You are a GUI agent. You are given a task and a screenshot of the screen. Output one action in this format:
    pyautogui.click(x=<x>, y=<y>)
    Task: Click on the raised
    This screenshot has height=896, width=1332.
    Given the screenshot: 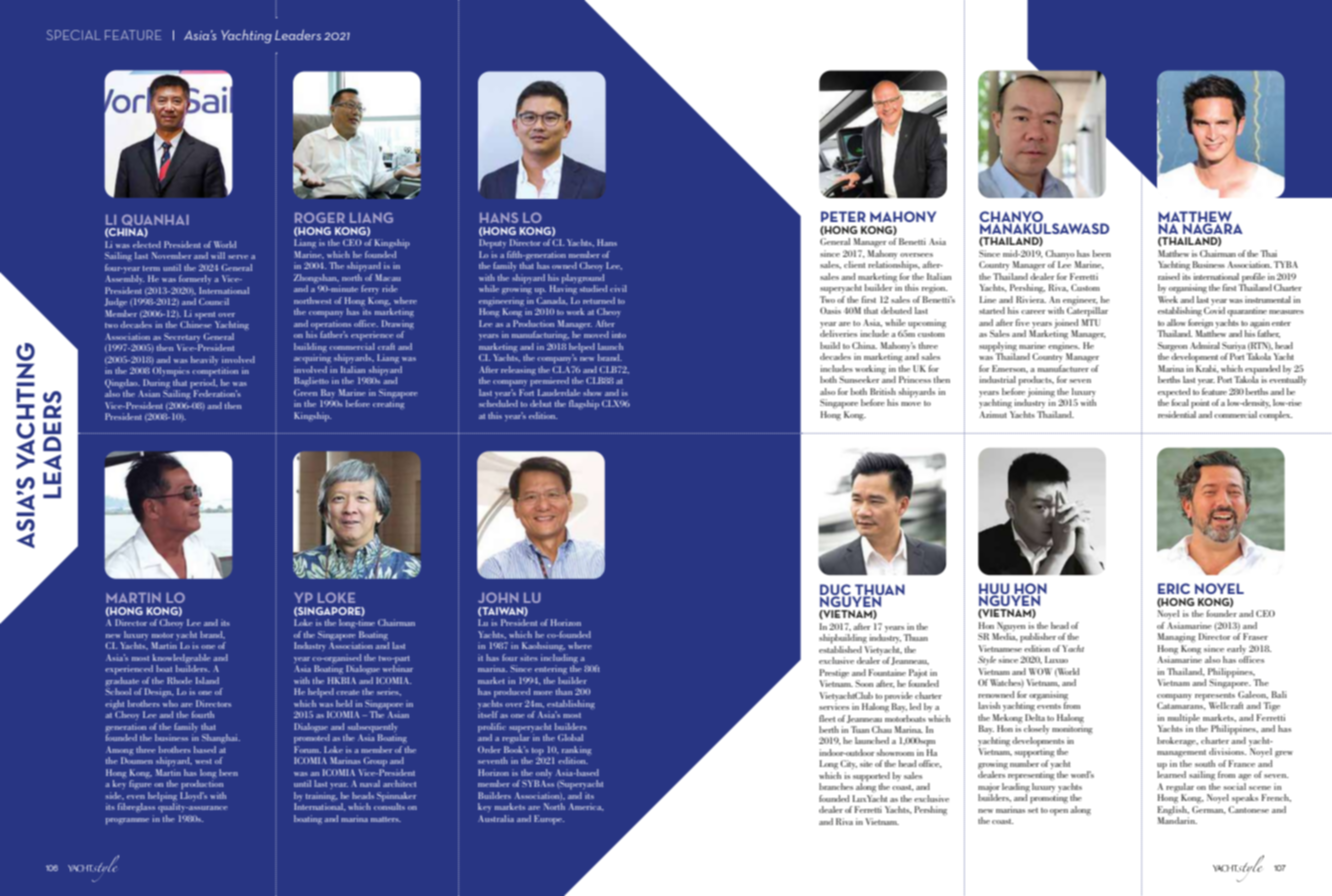 What is the action you would take?
    pyautogui.click(x=1169, y=276)
